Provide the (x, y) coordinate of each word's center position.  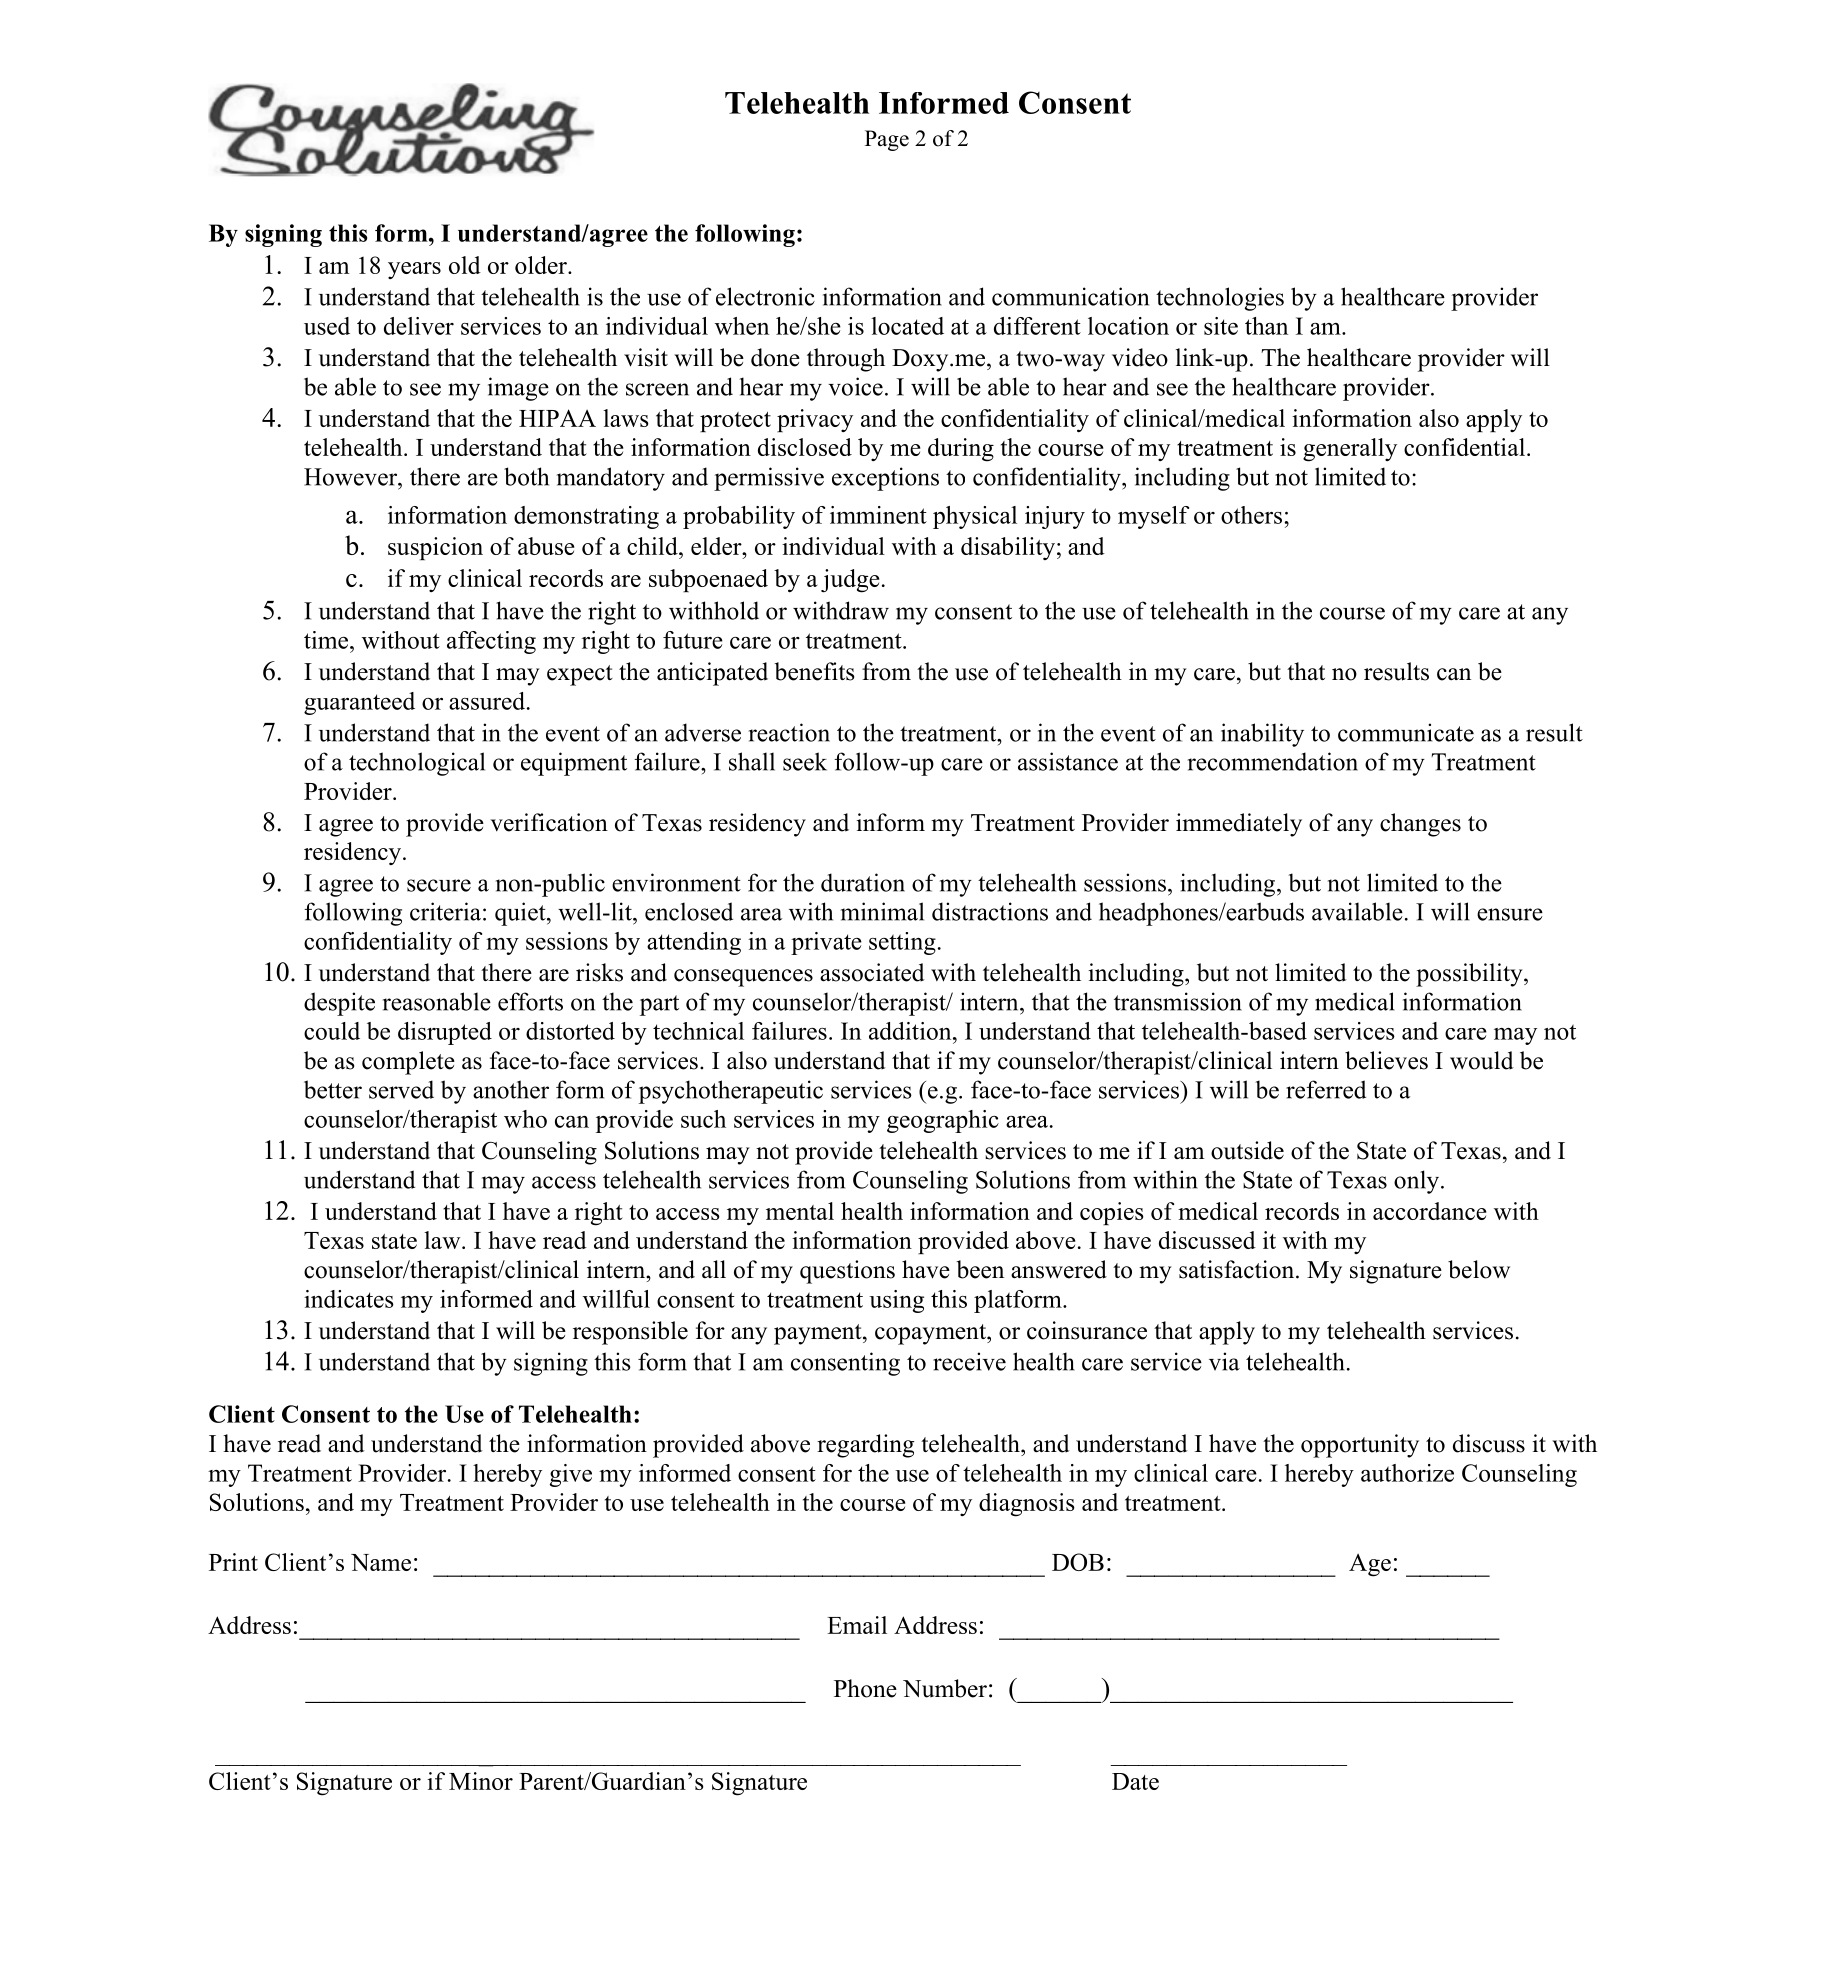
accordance (1430, 1211)
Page (887, 140)
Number (945, 1688)
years (414, 270)
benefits (814, 671)
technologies (1220, 299)
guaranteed (359, 703)
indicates (349, 1299)
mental (800, 1211)
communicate (1406, 732)
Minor (481, 1781)
